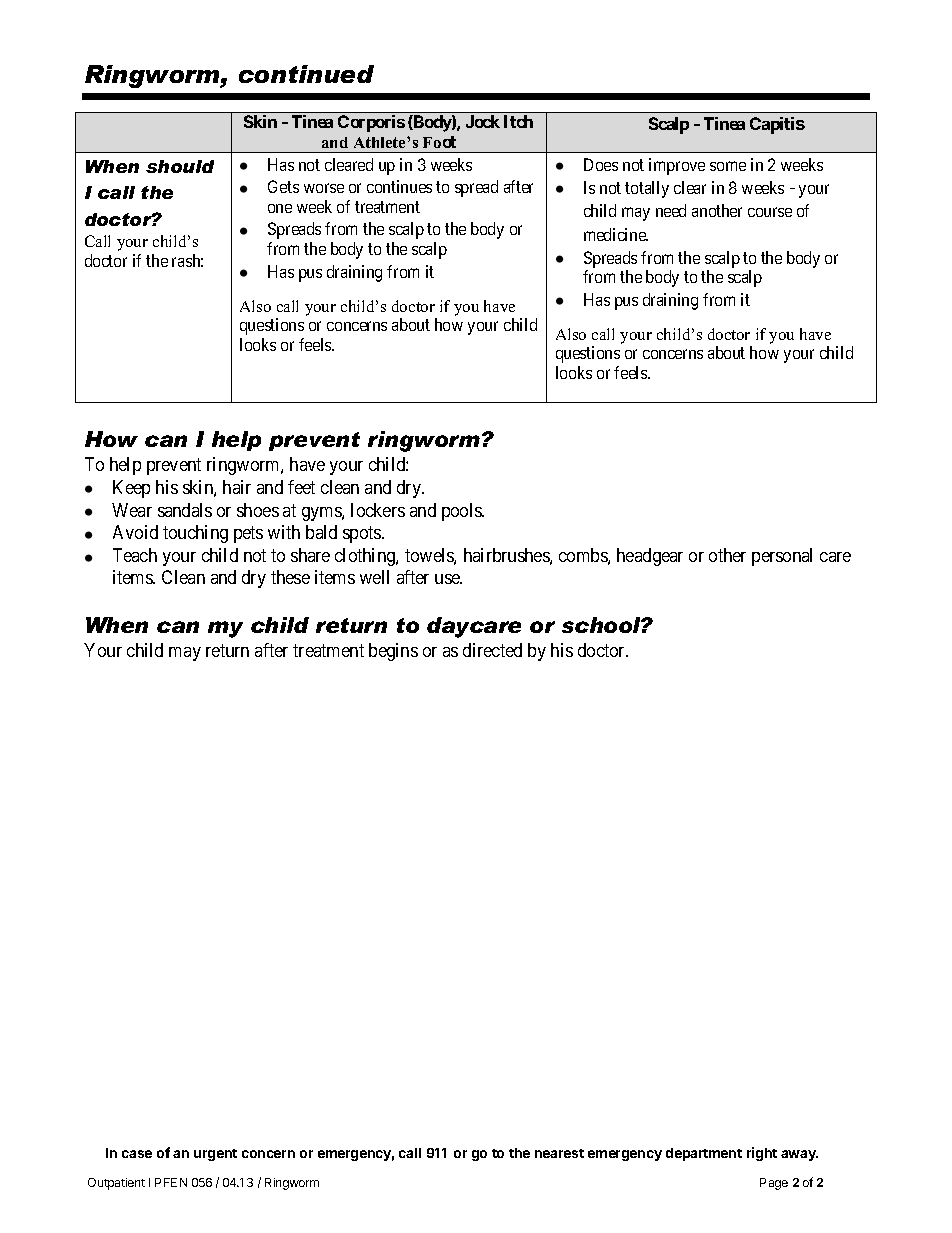 The height and width of the screenshot is (1233, 952). What do you see at coordinates (762, 1154) in the screenshot?
I see `right` at bounding box center [762, 1154].
